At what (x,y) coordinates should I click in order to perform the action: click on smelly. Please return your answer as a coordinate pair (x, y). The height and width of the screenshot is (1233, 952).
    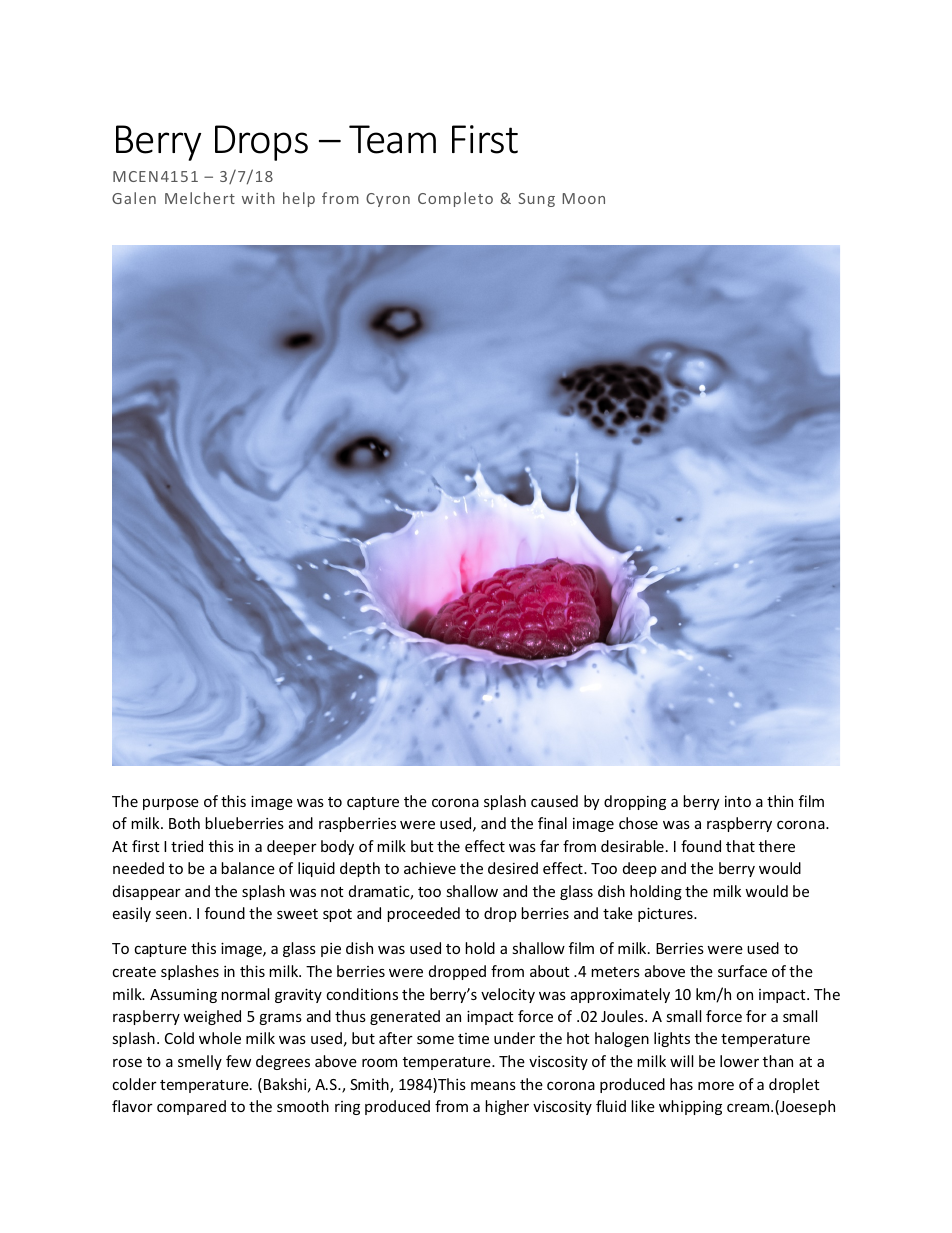
    Looking at the image, I should click on (200, 1062).
